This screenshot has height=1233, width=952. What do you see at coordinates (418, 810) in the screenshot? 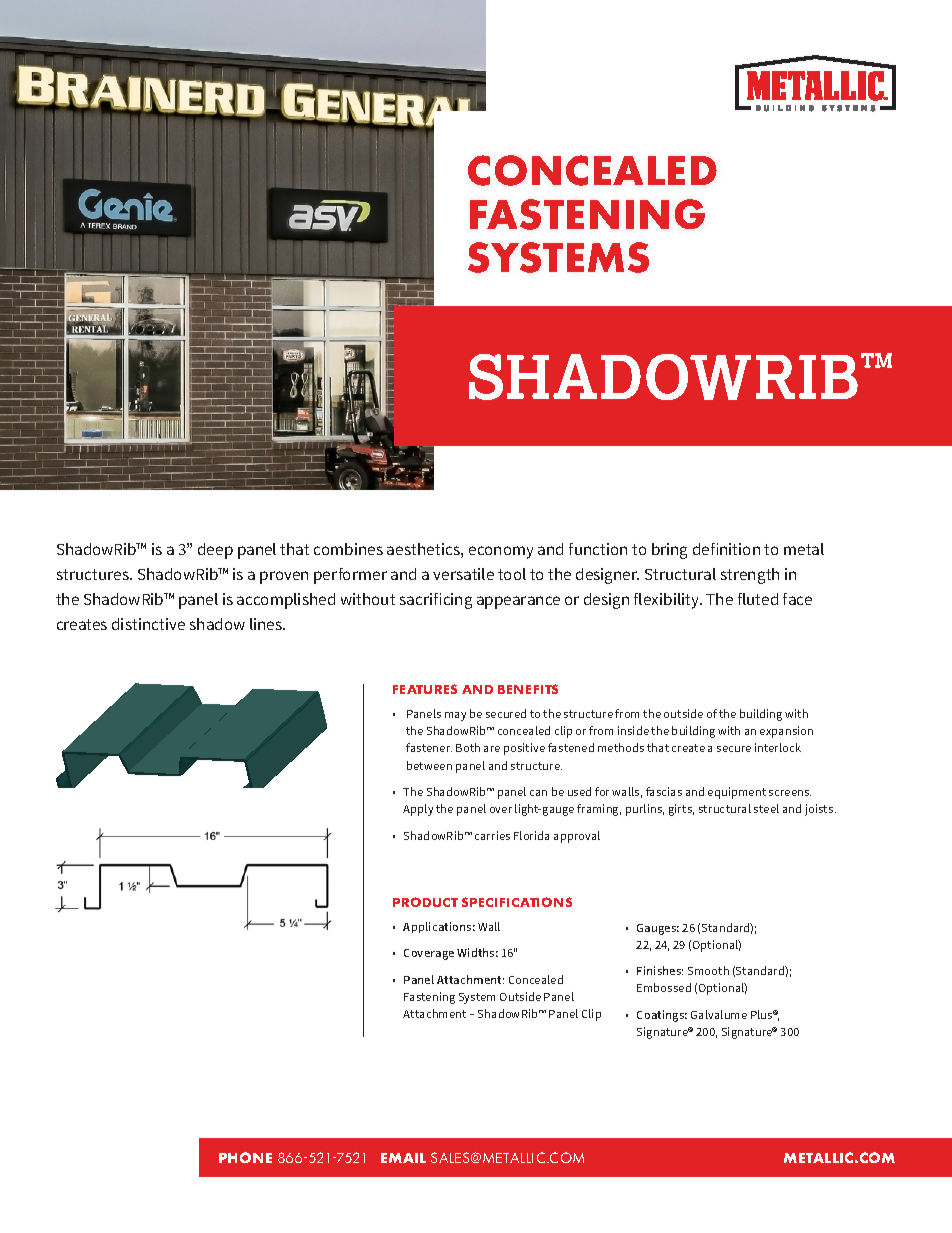
I see `Apply` at bounding box center [418, 810].
